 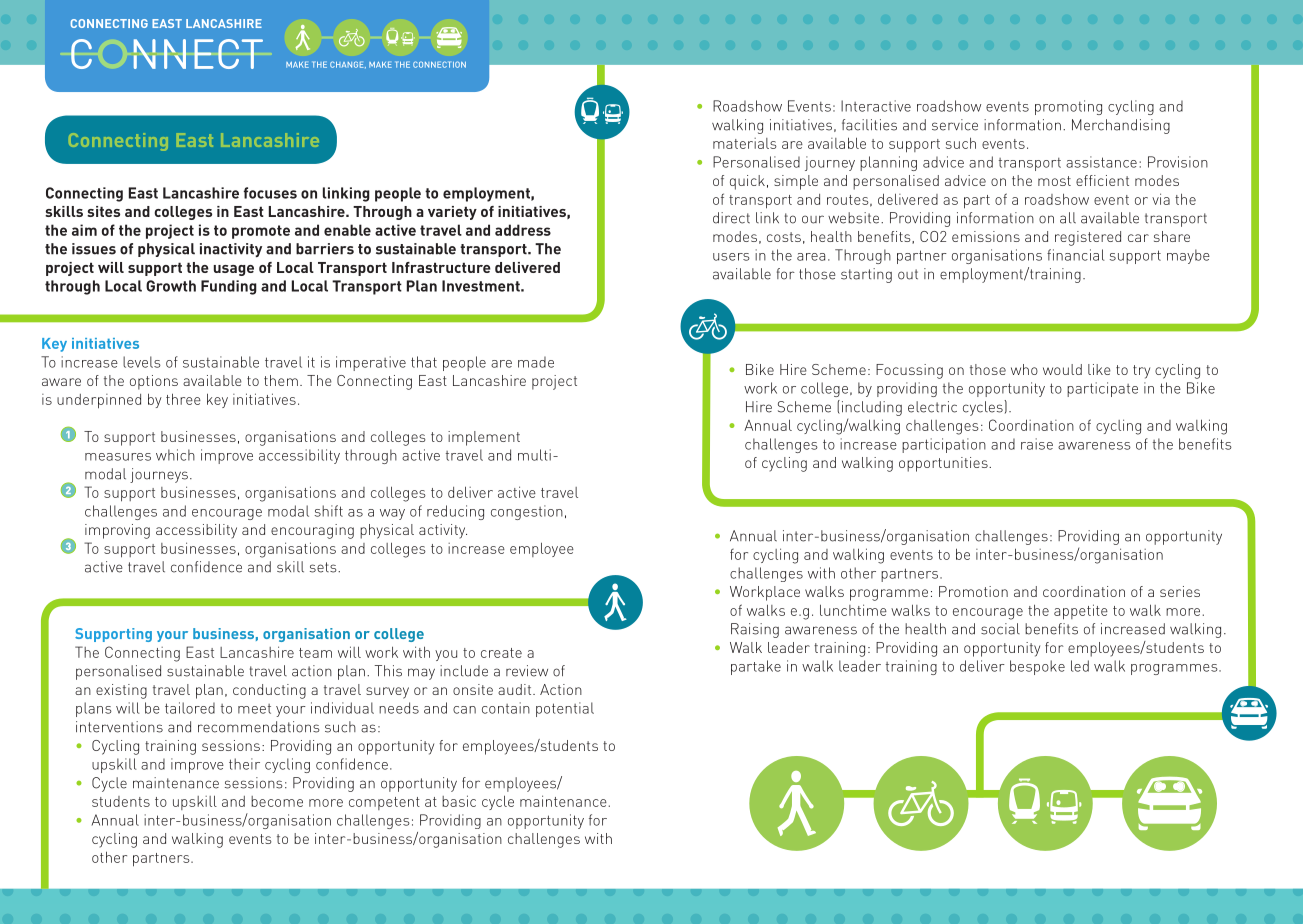 What do you see at coordinates (1076, 255) in the screenshot?
I see `financial` at bounding box center [1076, 255].
